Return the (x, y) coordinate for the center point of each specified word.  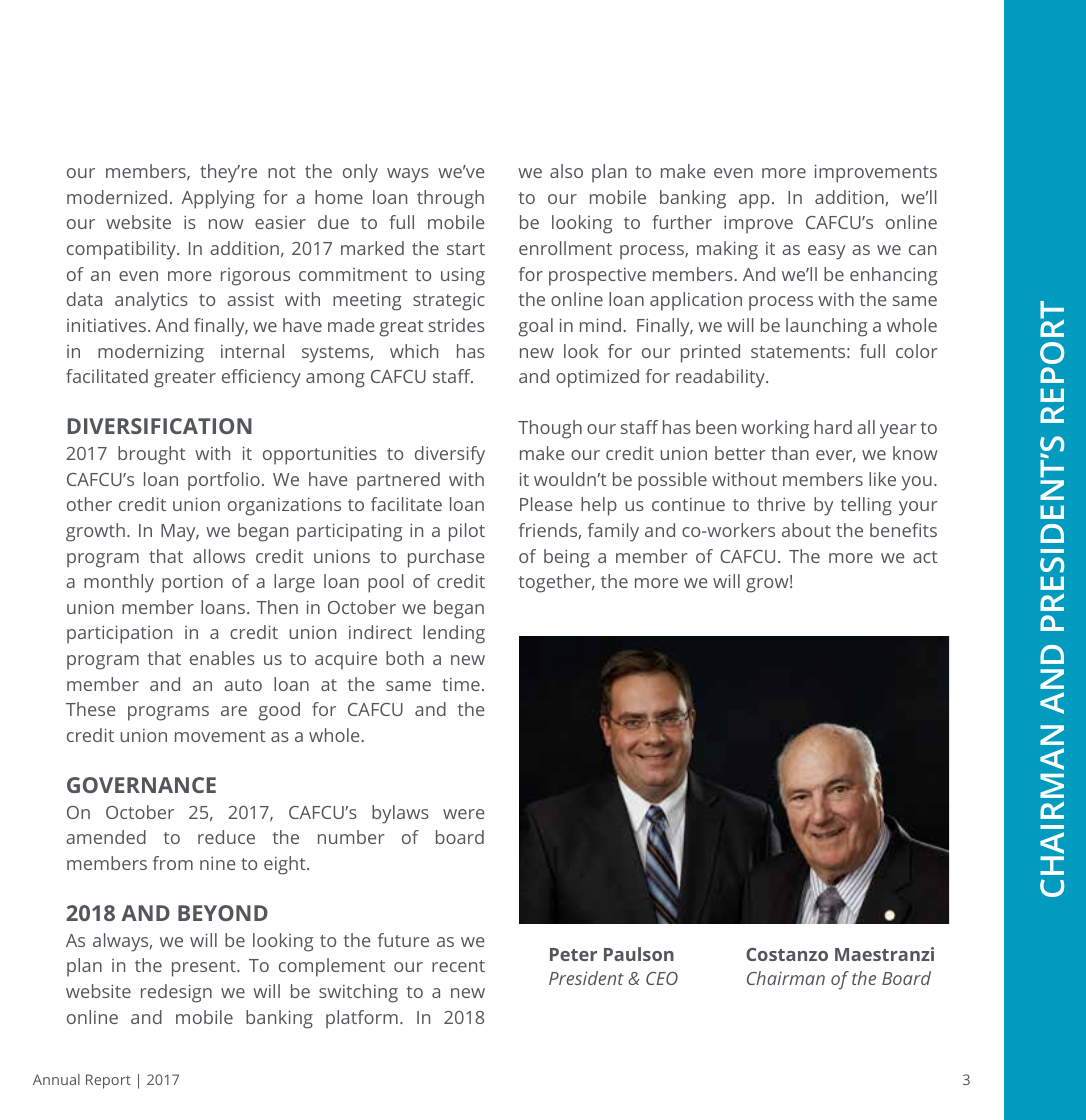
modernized (117, 197)
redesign (176, 993)
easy (826, 252)
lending (454, 634)
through (450, 199)
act (925, 557)
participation (119, 634)
